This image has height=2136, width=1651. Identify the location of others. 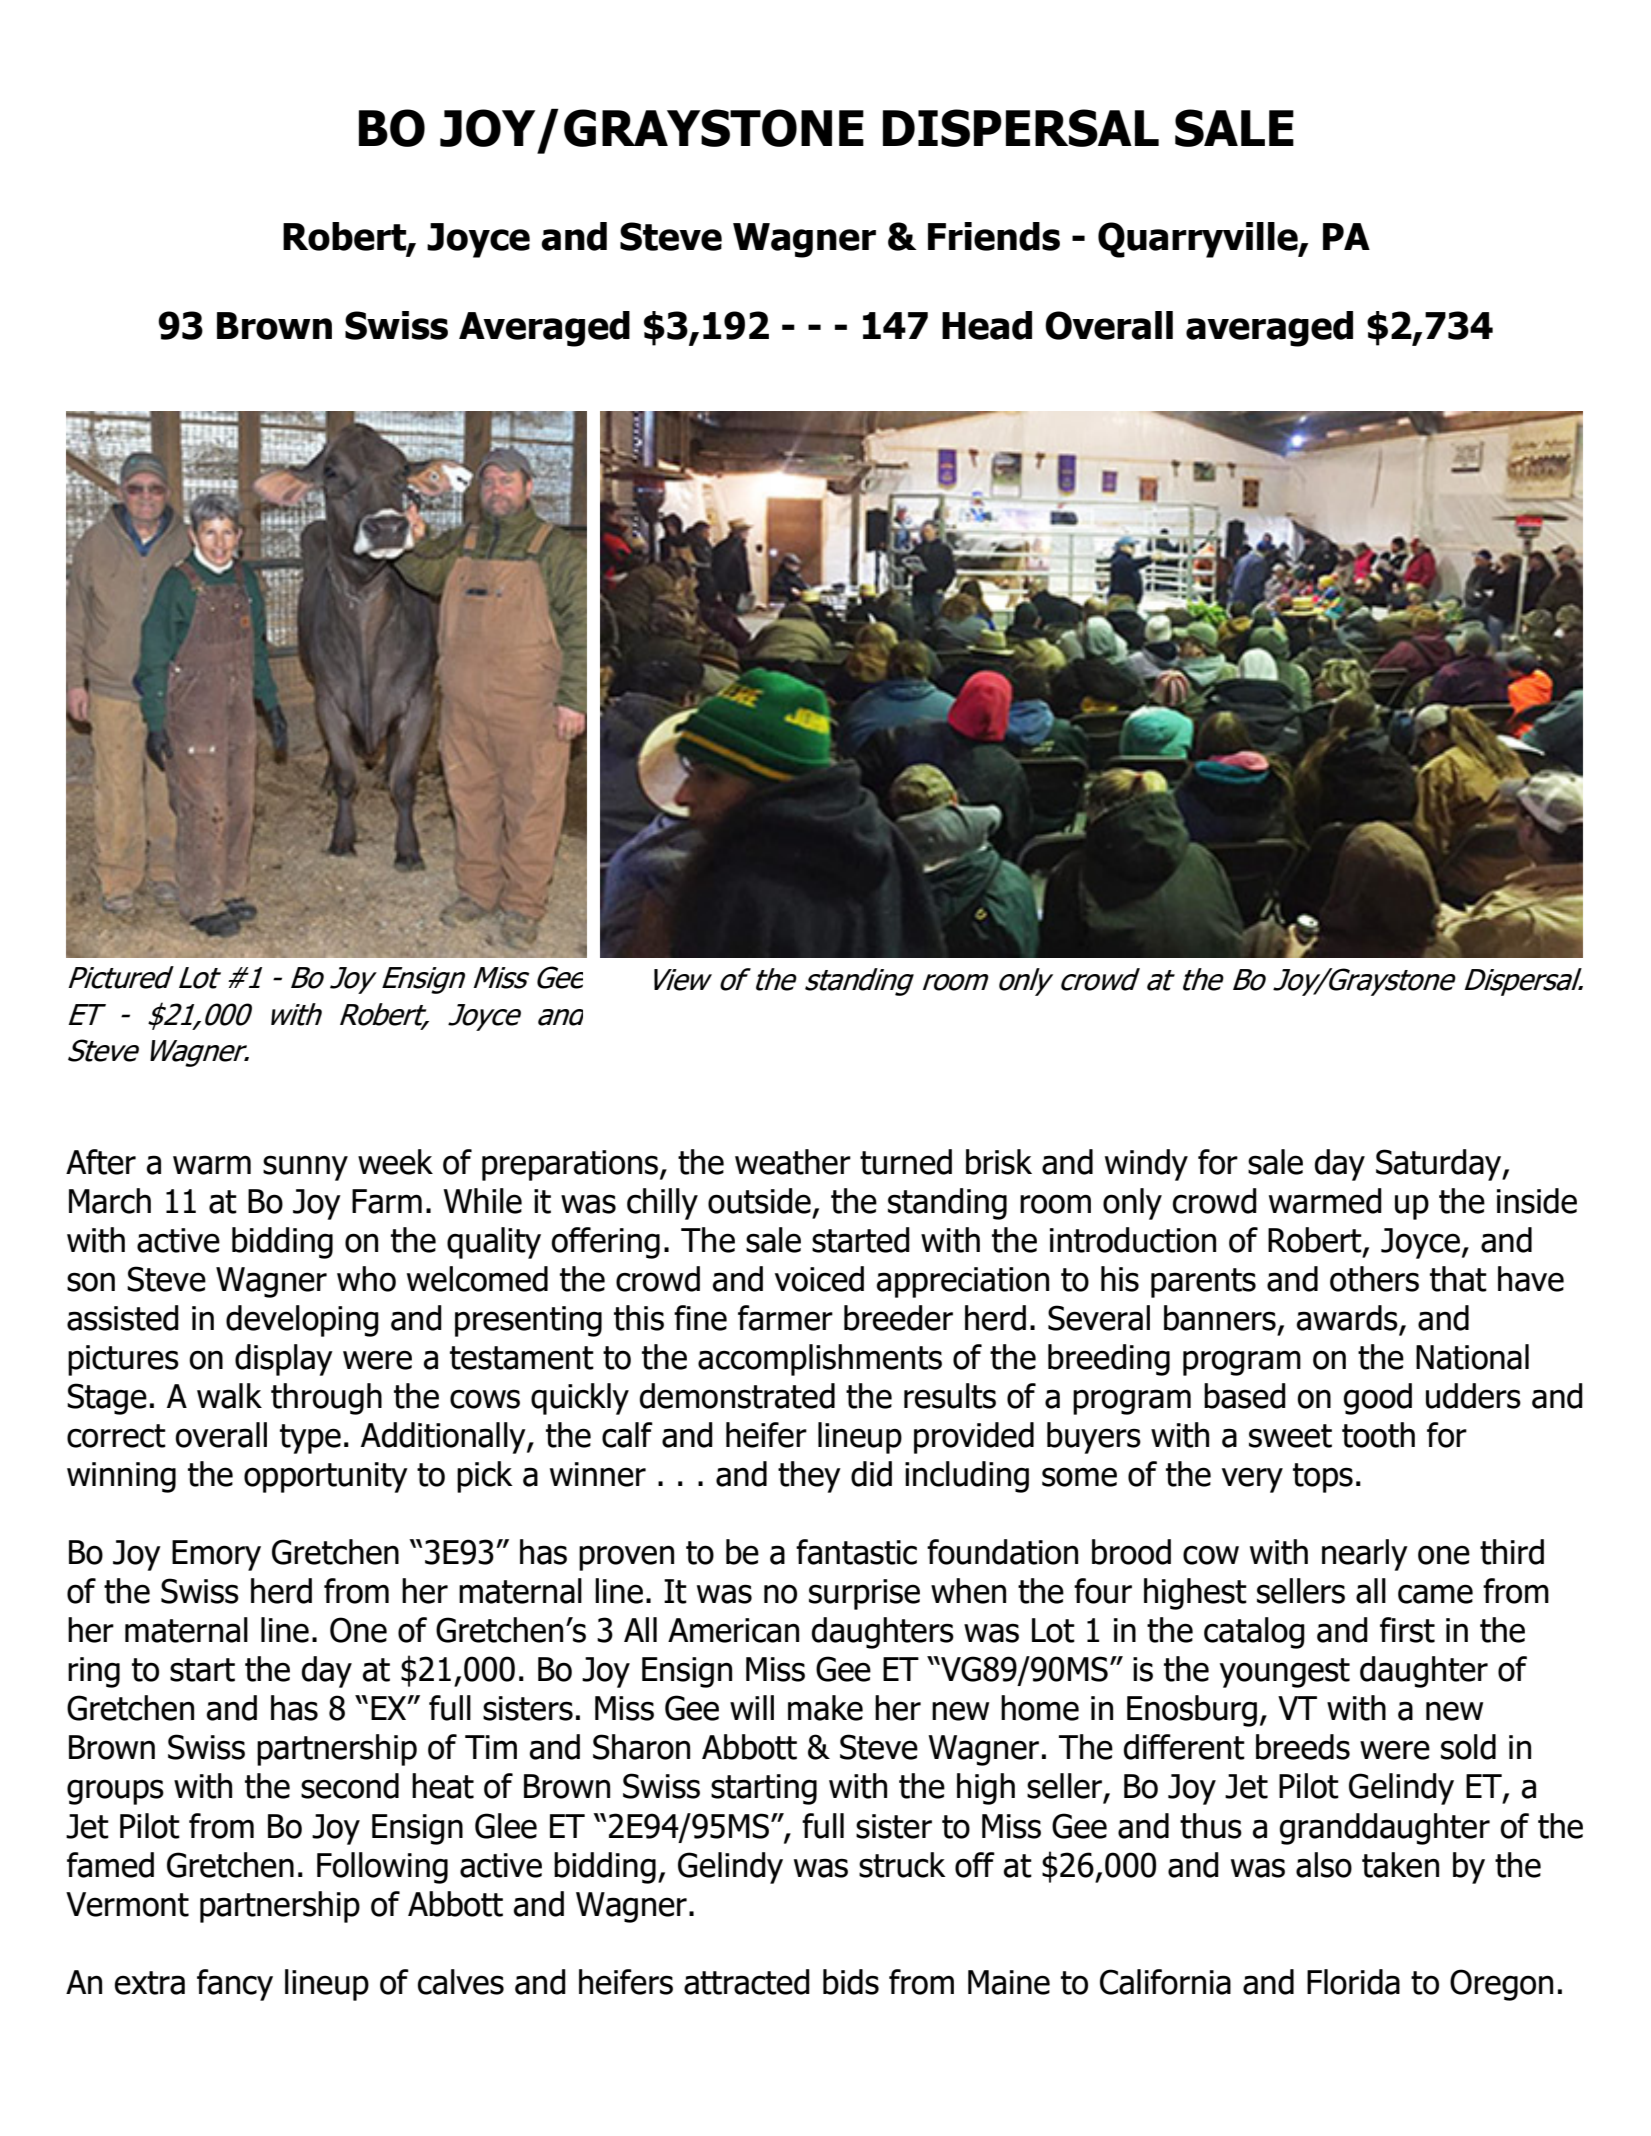
(1374, 1279).
